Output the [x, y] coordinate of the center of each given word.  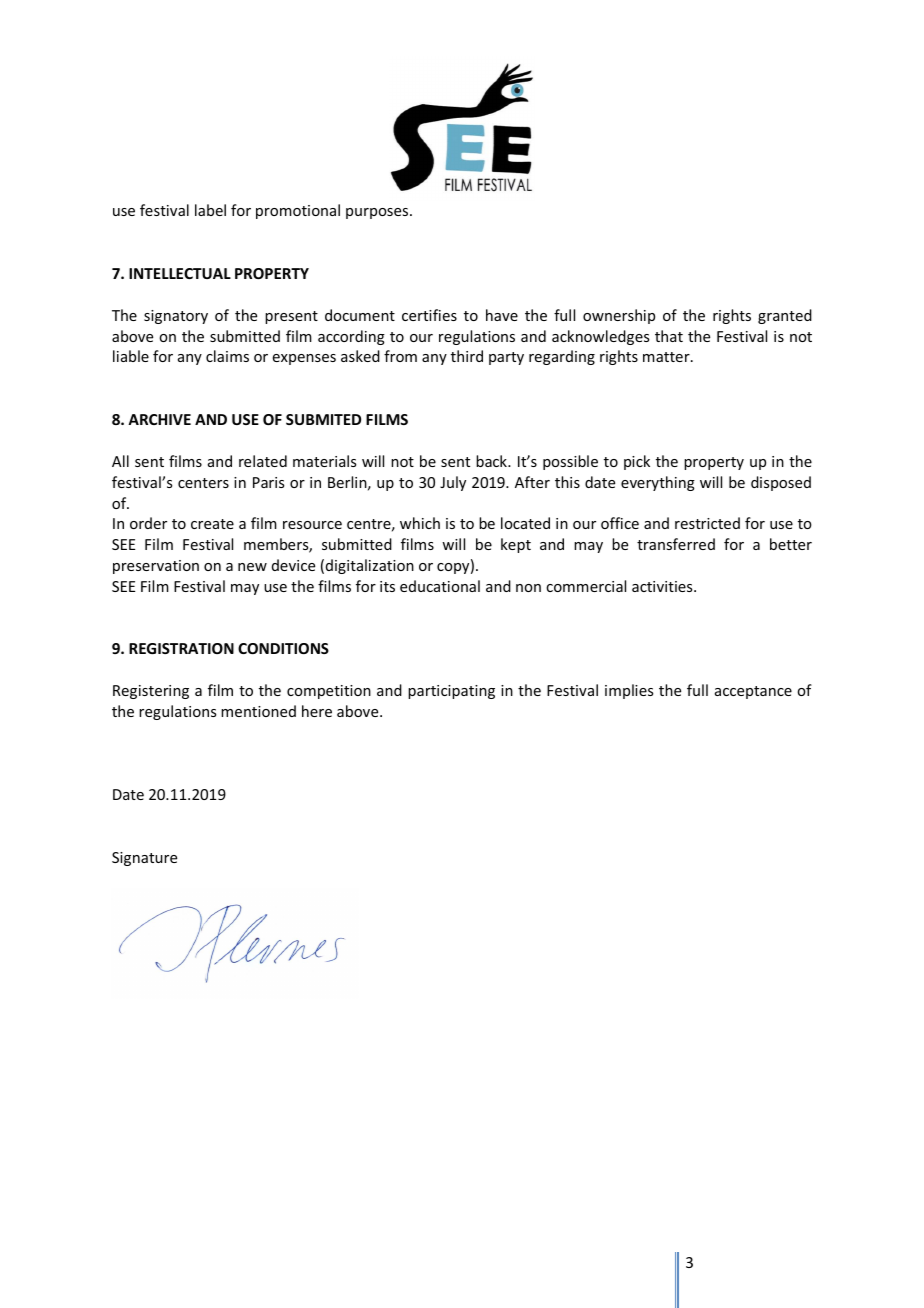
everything [658, 483]
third [467, 356]
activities [663, 586]
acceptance [753, 692]
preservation [156, 567]
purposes [378, 213]
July [453, 483]
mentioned [258, 711]
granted [785, 316]
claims [227, 356]
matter [667, 357]
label [210, 210]
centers [203, 483]
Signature [144, 859]
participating [451, 692]
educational [440, 586]
